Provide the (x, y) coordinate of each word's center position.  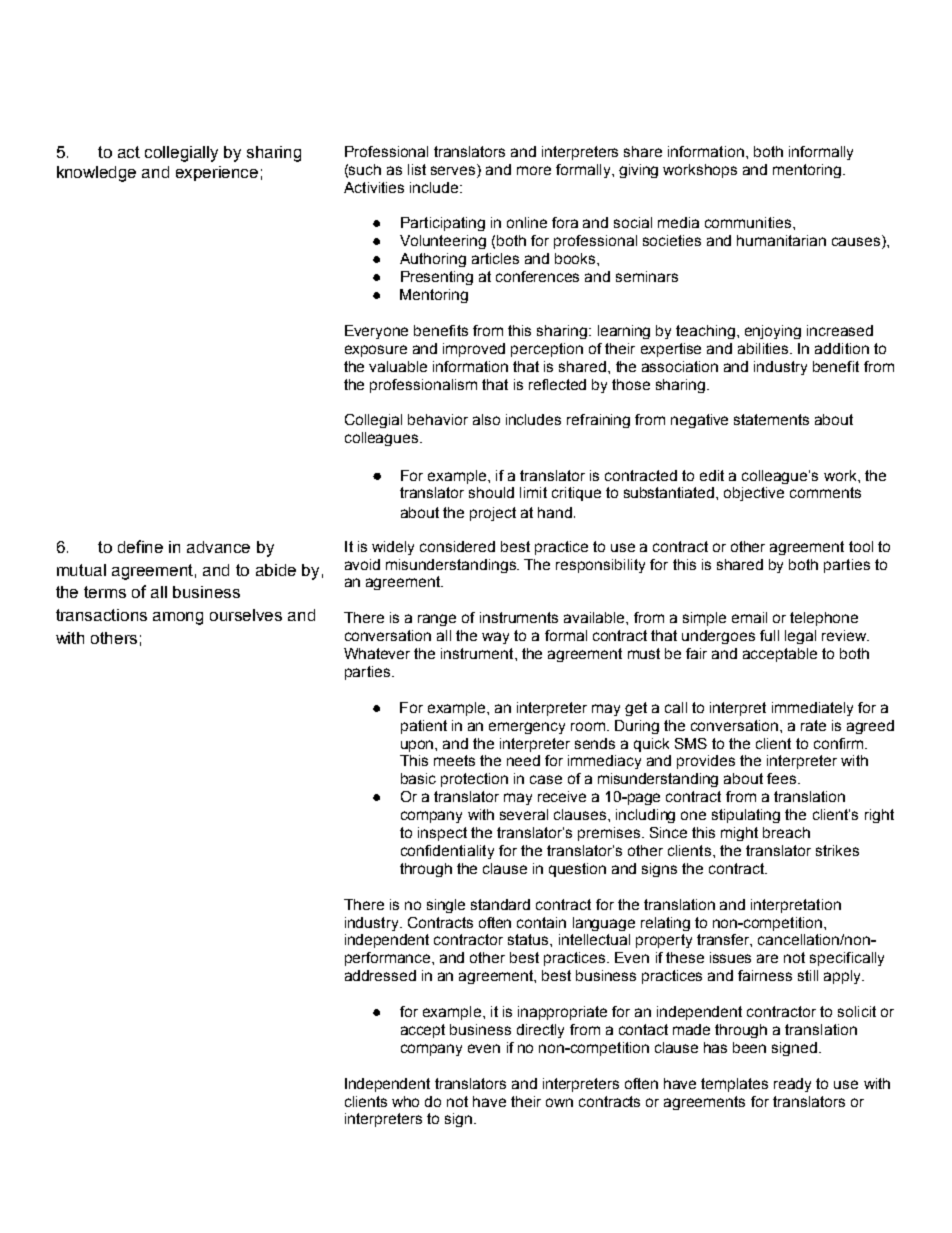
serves (454, 169)
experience (217, 173)
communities (749, 222)
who (405, 1101)
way (495, 638)
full (769, 635)
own (559, 1102)
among (178, 618)
